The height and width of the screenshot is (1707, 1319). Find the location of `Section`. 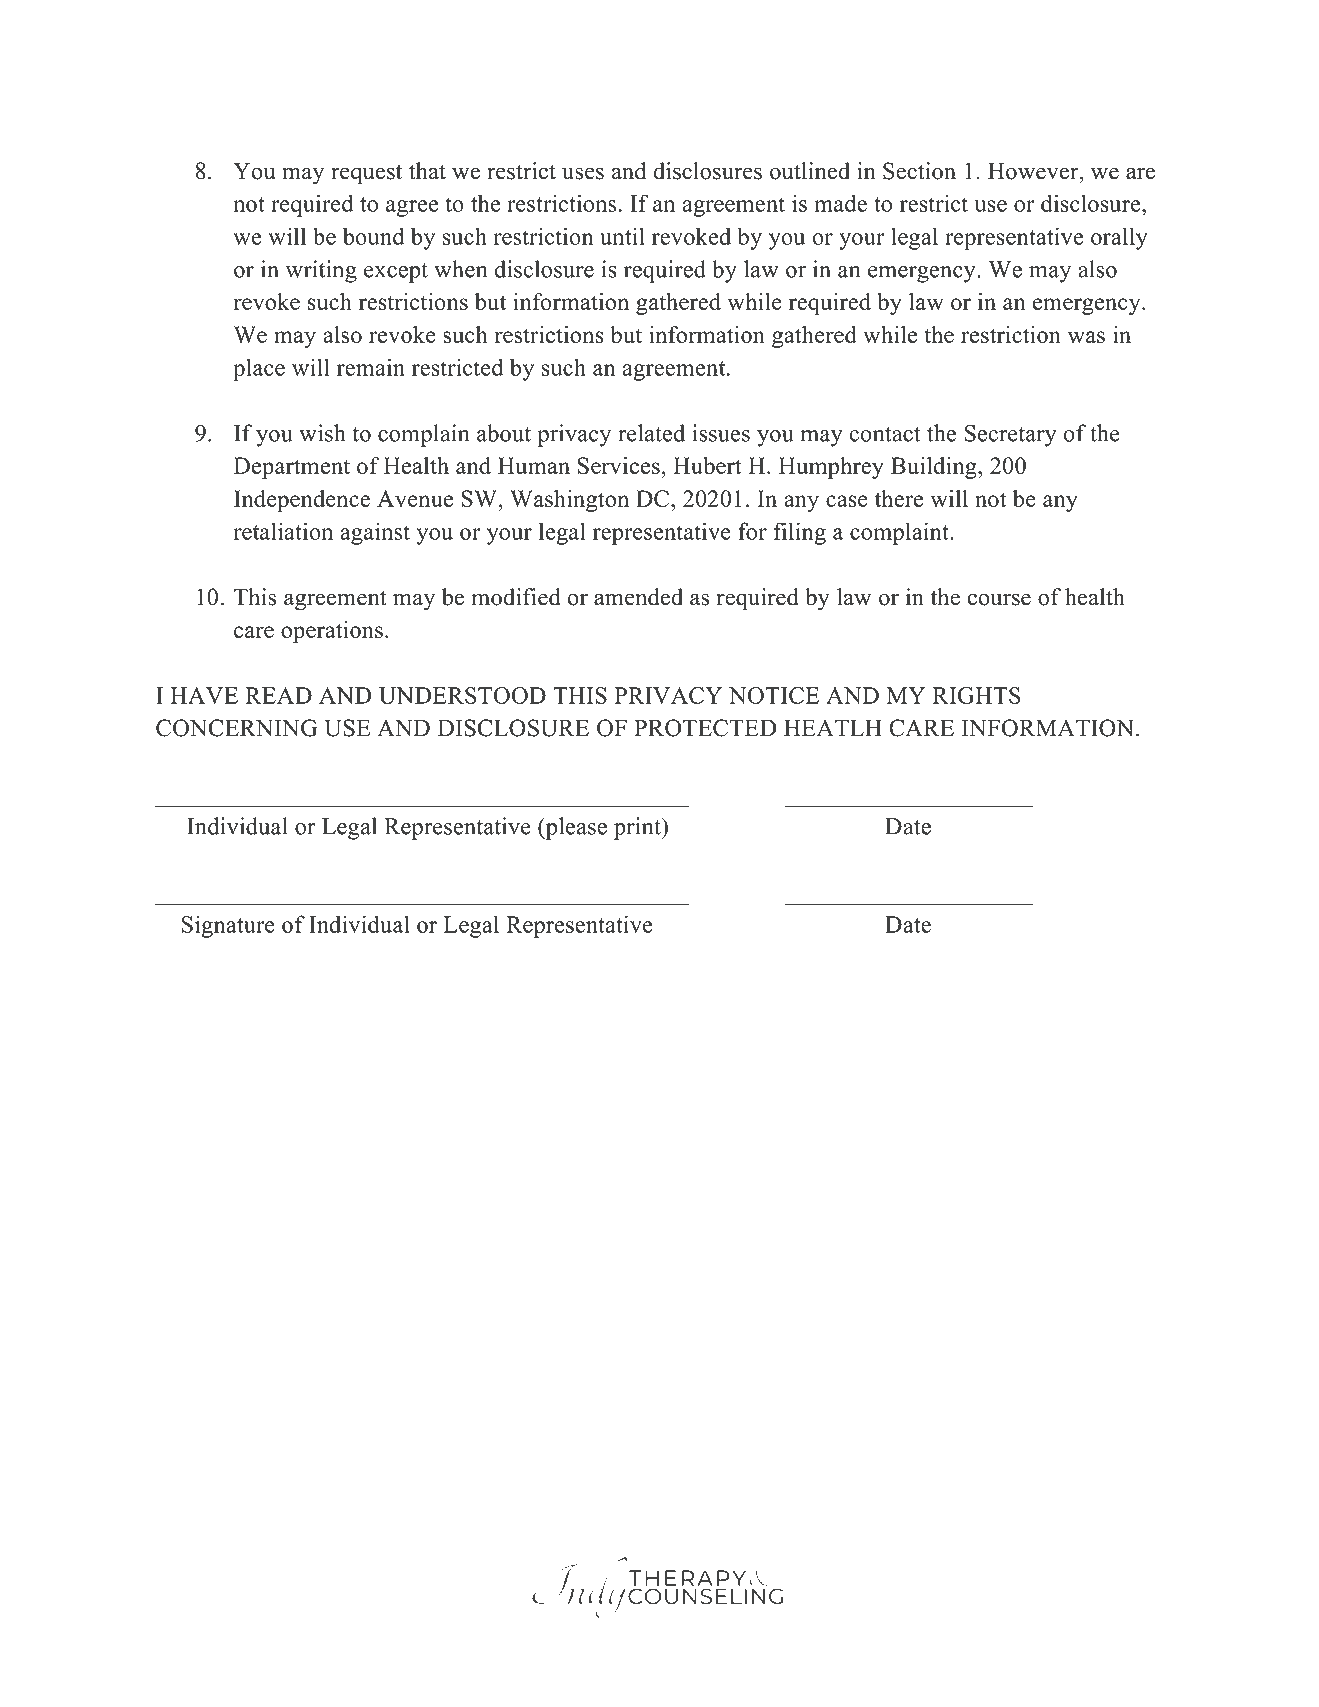

Section is located at coordinates (919, 171).
